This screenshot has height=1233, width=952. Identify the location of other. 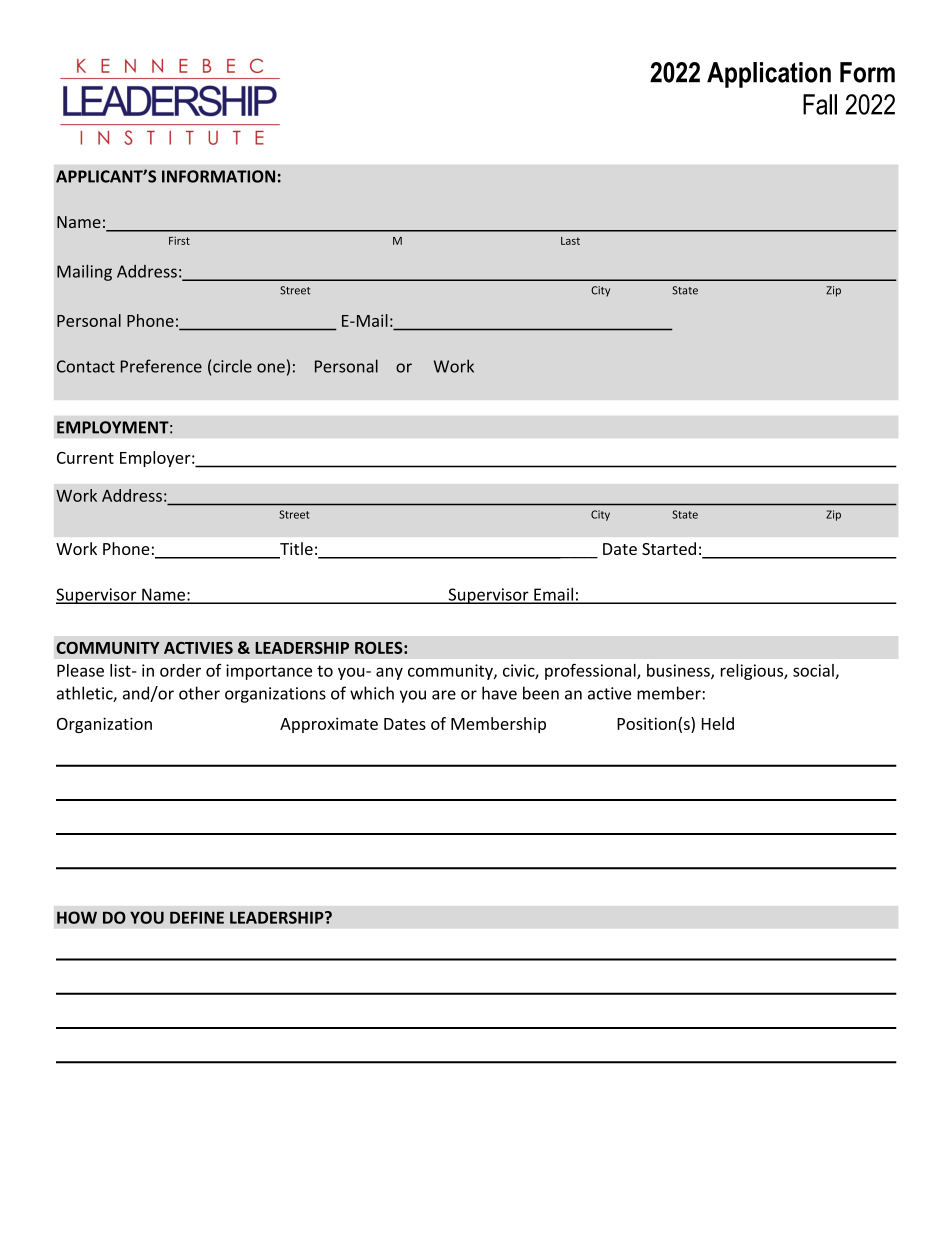
(199, 693).
